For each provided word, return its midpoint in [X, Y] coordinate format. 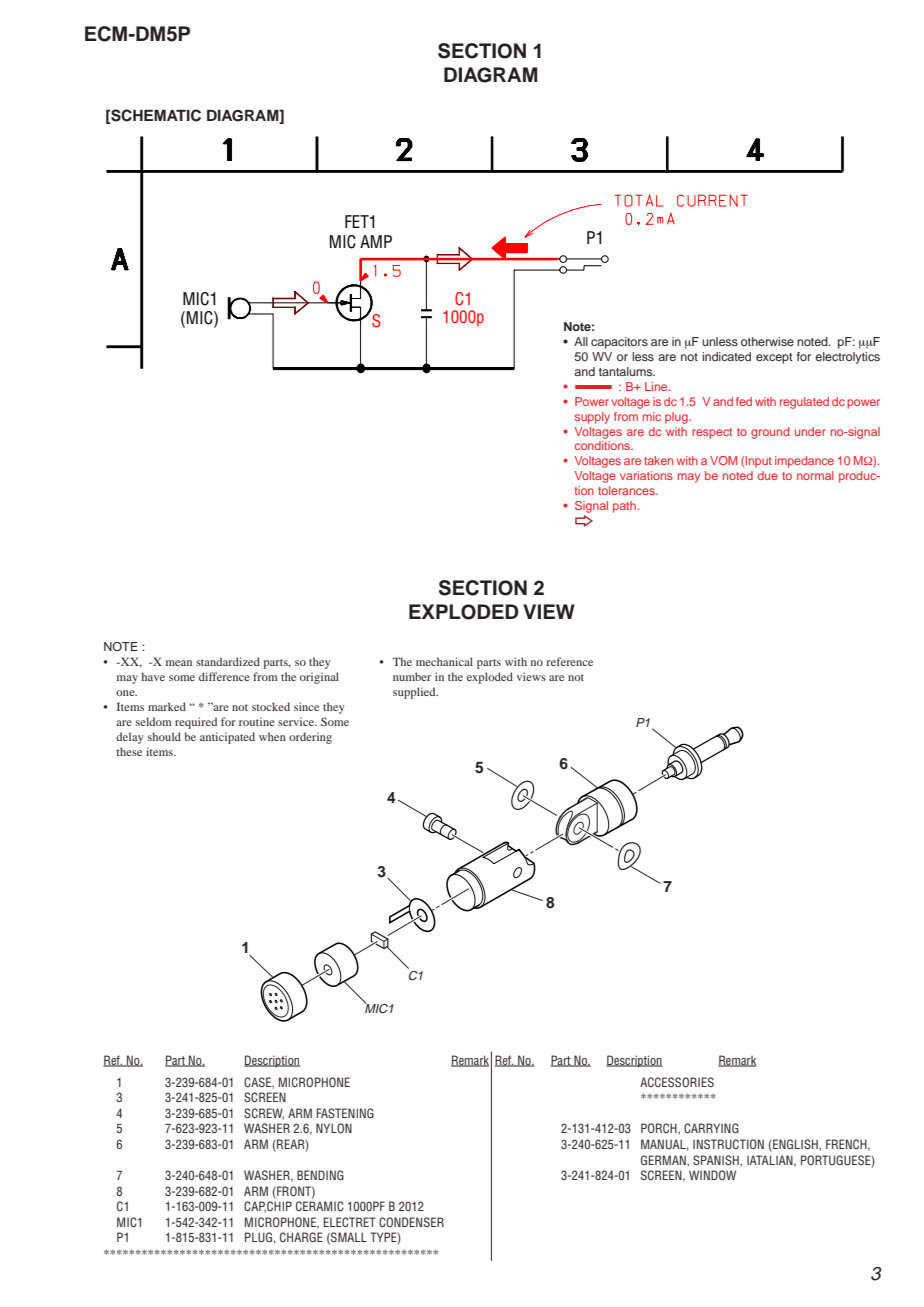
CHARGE [301, 1237]
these [129, 751]
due [768, 475]
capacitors [619, 343]
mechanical [444, 661]
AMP [376, 241]
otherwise [767, 341]
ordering [310, 738]
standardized [228, 661]
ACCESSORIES [677, 1082]
